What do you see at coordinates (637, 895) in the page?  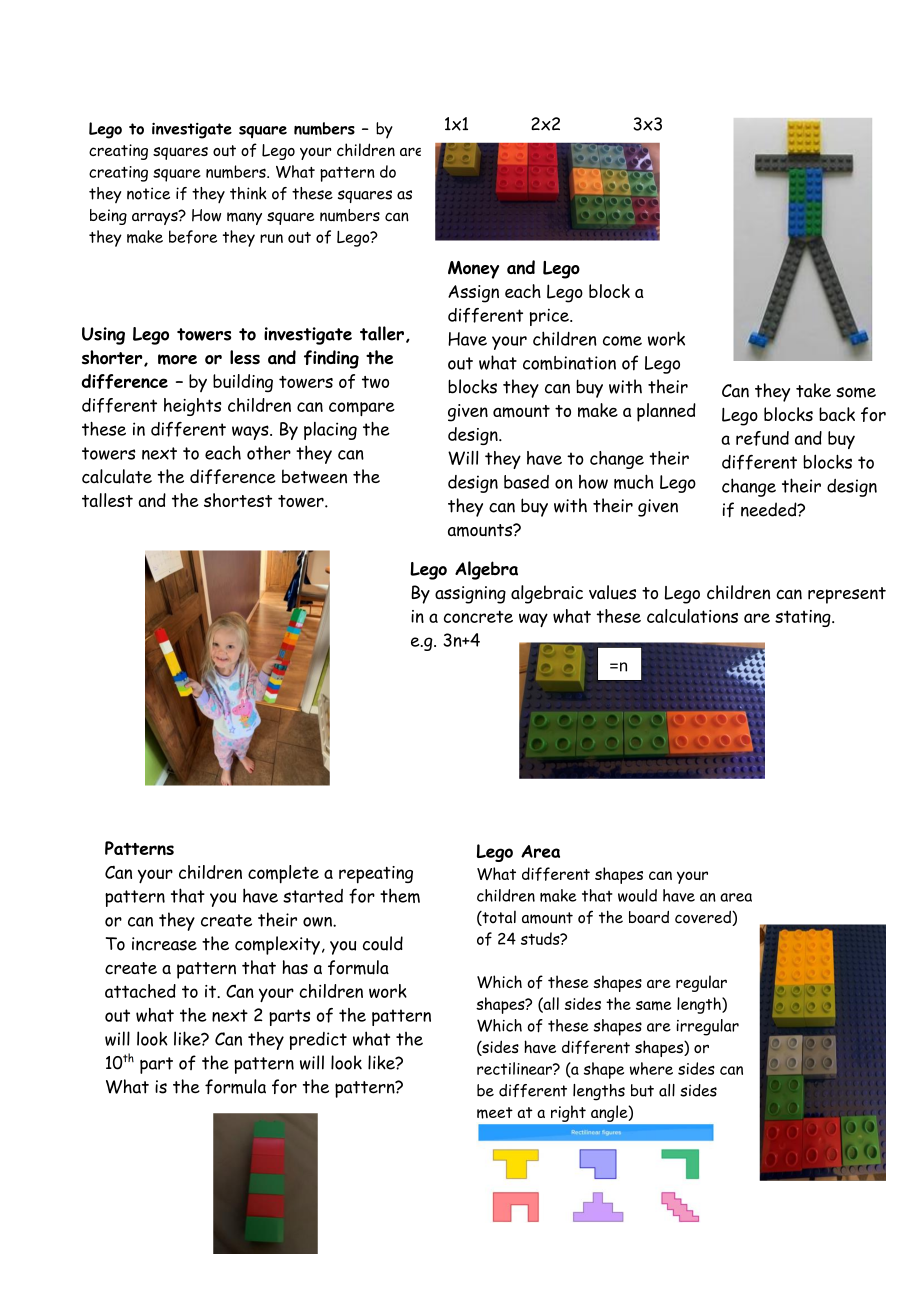 I see `would` at bounding box center [637, 895].
